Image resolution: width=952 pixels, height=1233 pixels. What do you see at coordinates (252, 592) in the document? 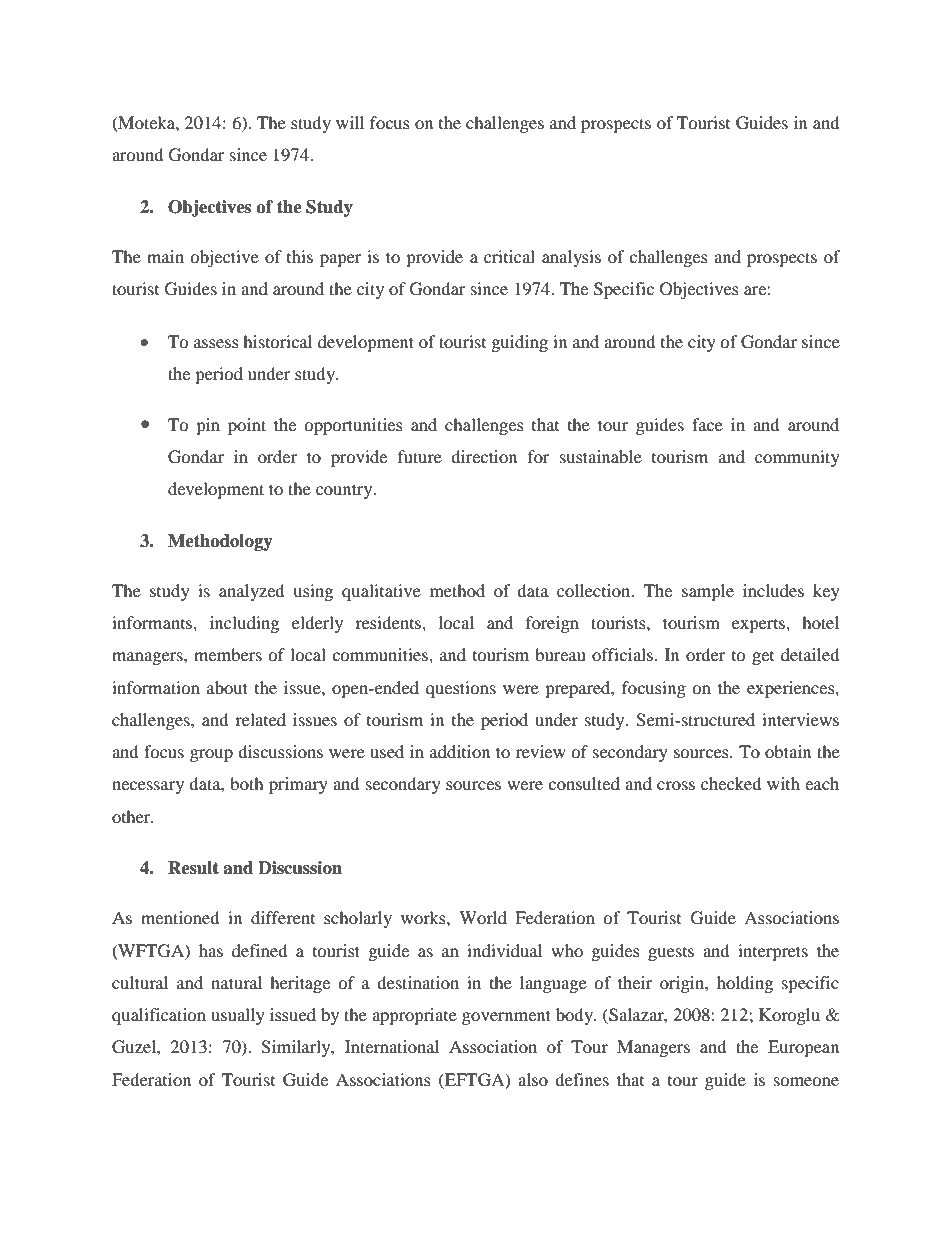
I see `analyzed` at bounding box center [252, 592].
